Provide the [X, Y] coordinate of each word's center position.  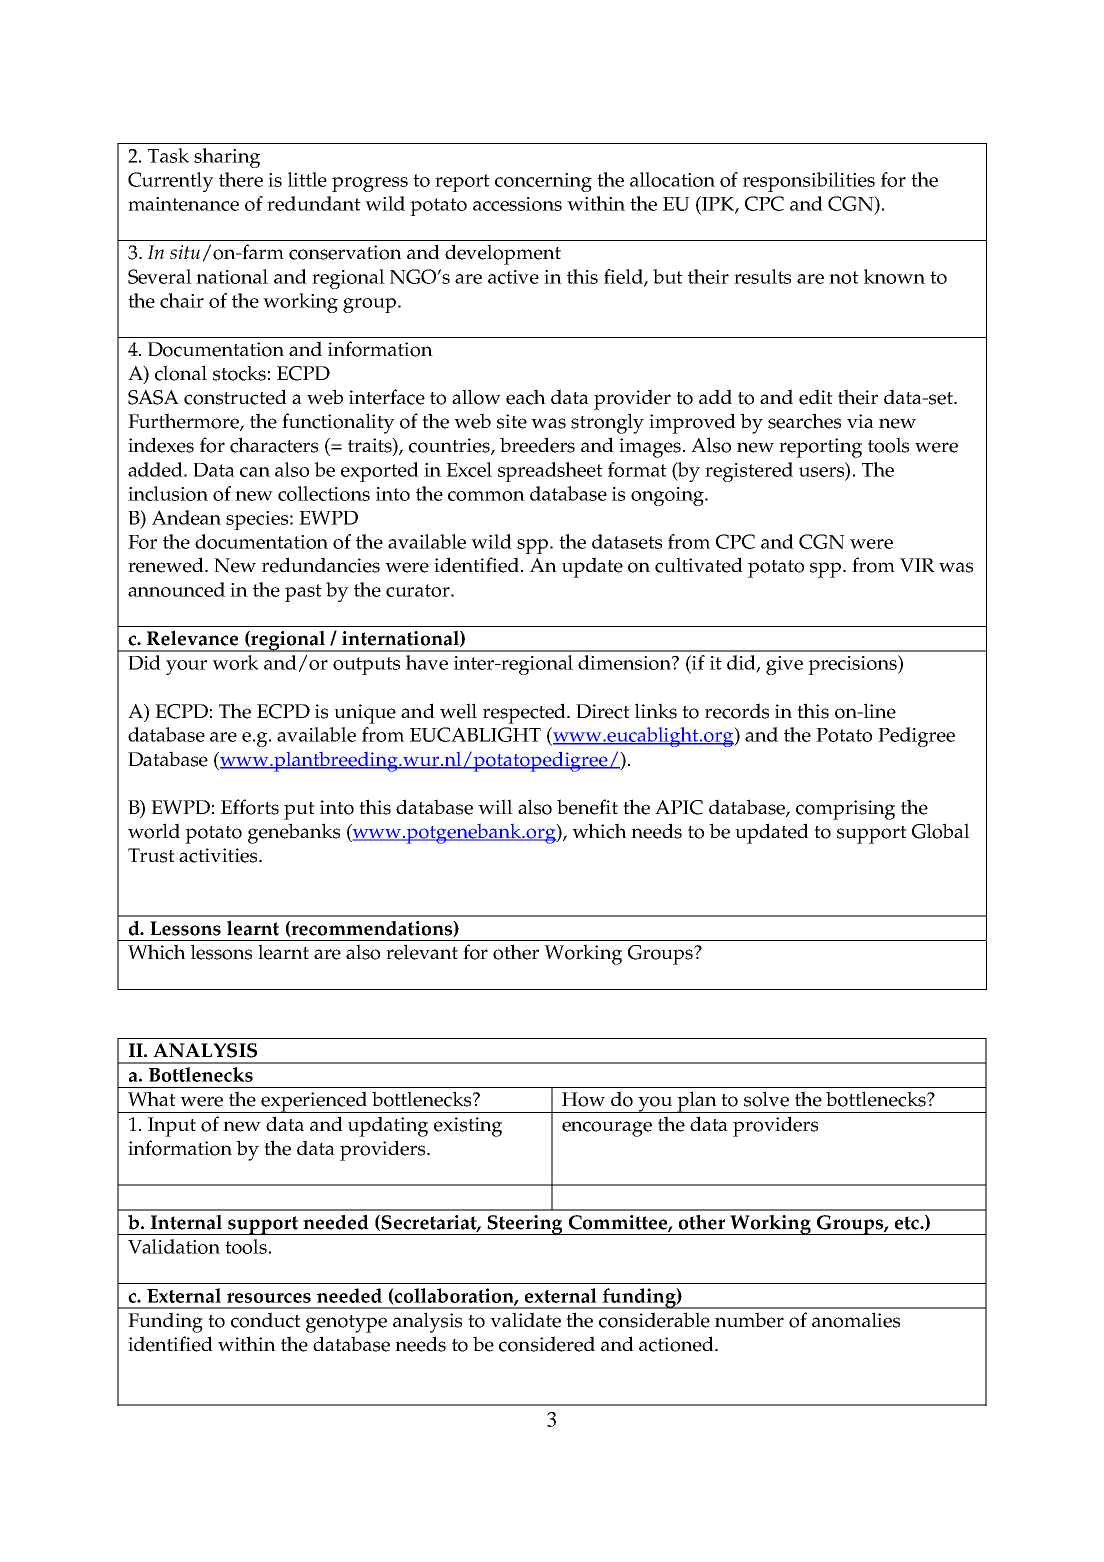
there [241, 179]
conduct [266, 1320]
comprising [845, 810]
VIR [917, 565]
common [486, 496]
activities [219, 855]
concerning [543, 182]
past [303, 593]
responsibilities [809, 182]
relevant [422, 952]
